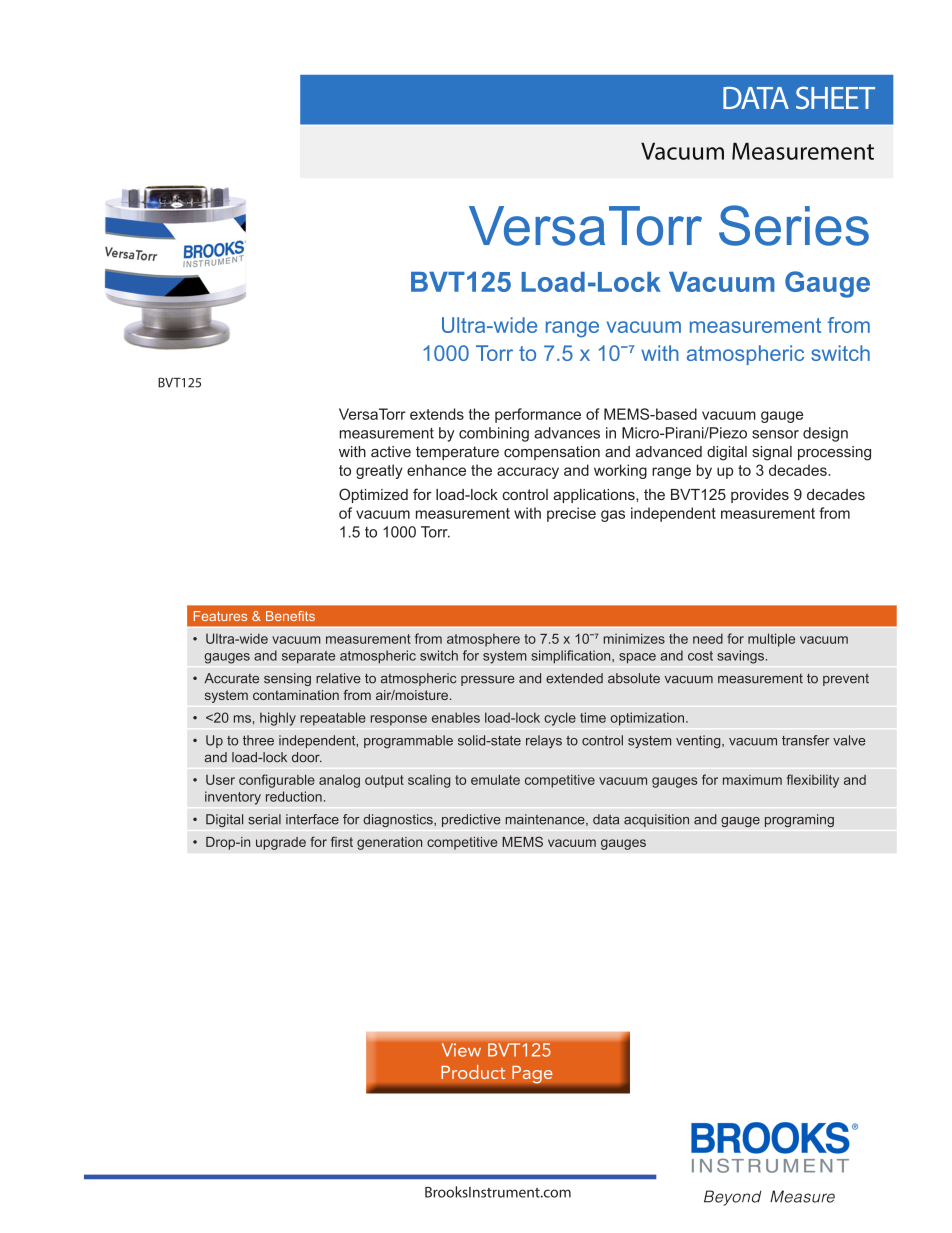 This image has width=952, height=1233. Describe the element at coordinates (771, 640) in the image. I see `multiple` at that location.
